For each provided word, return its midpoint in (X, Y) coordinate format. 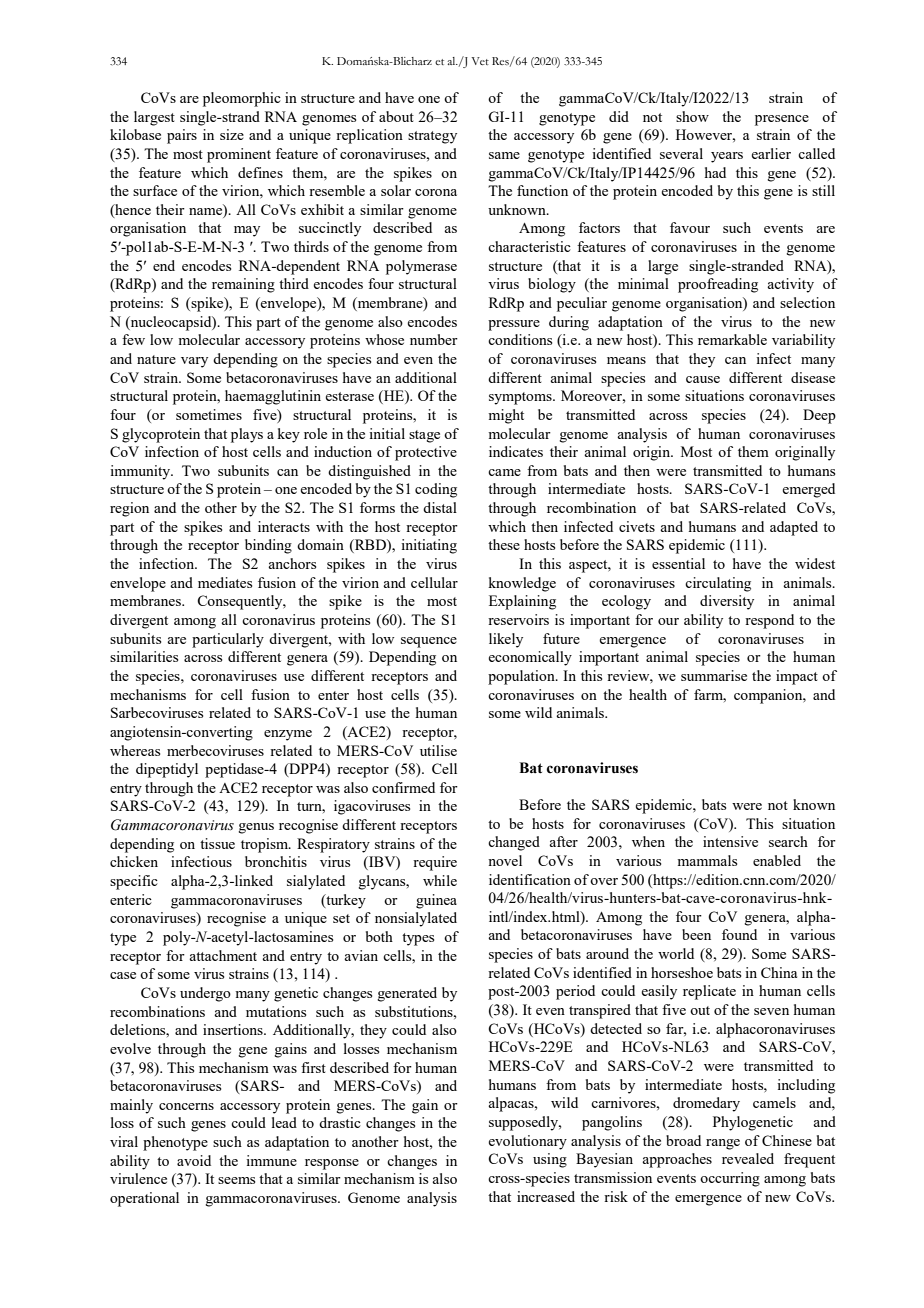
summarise (714, 675)
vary (194, 362)
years (727, 157)
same (504, 155)
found (739, 934)
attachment (223, 955)
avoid (194, 1160)
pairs (182, 136)
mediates (225, 582)
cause (703, 379)
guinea (436, 901)
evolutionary (527, 1142)
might (506, 416)
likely (506, 640)
